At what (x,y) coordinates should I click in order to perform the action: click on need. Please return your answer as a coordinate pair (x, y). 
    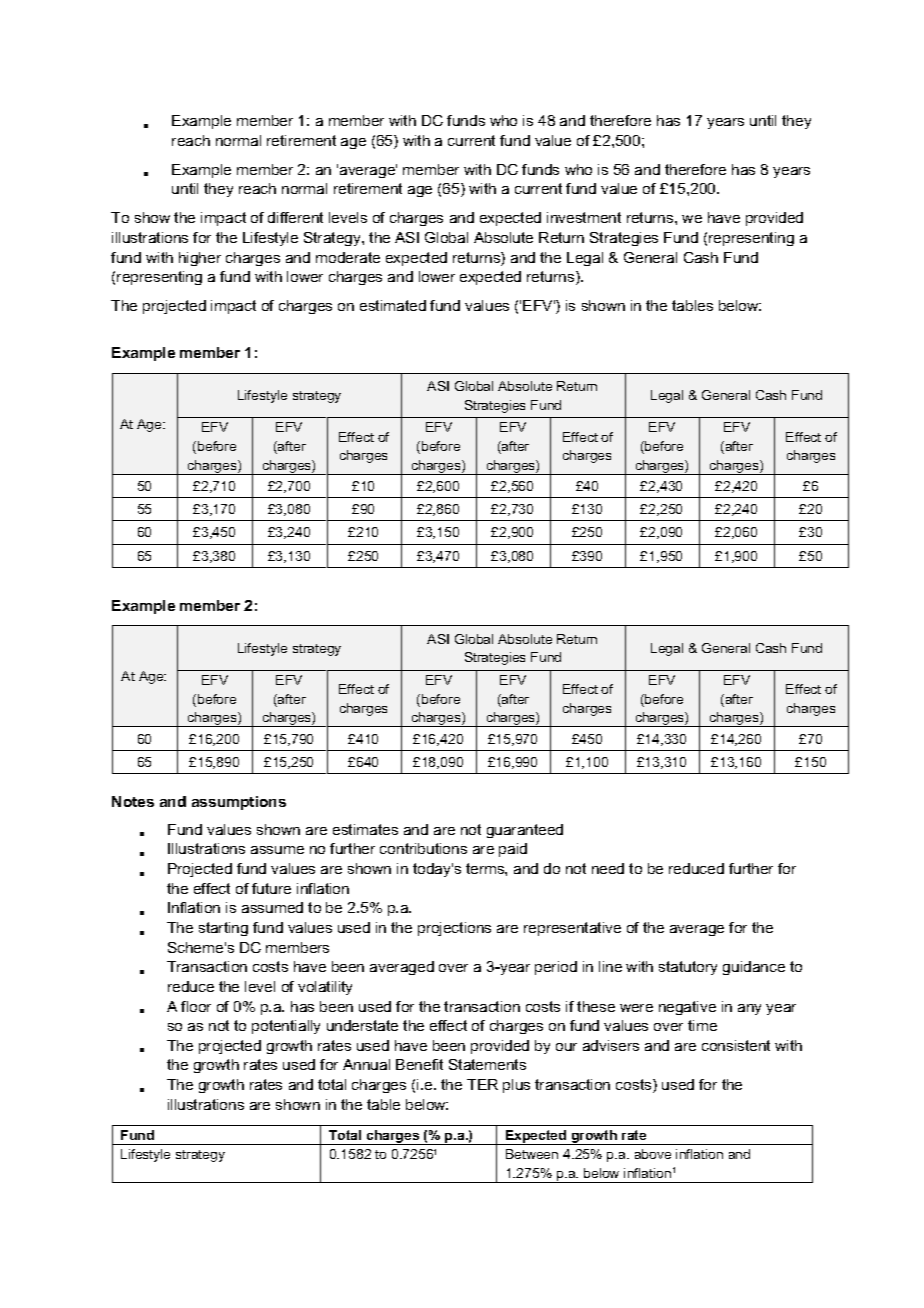
    Looking at the image, I should click on (608, 868).
